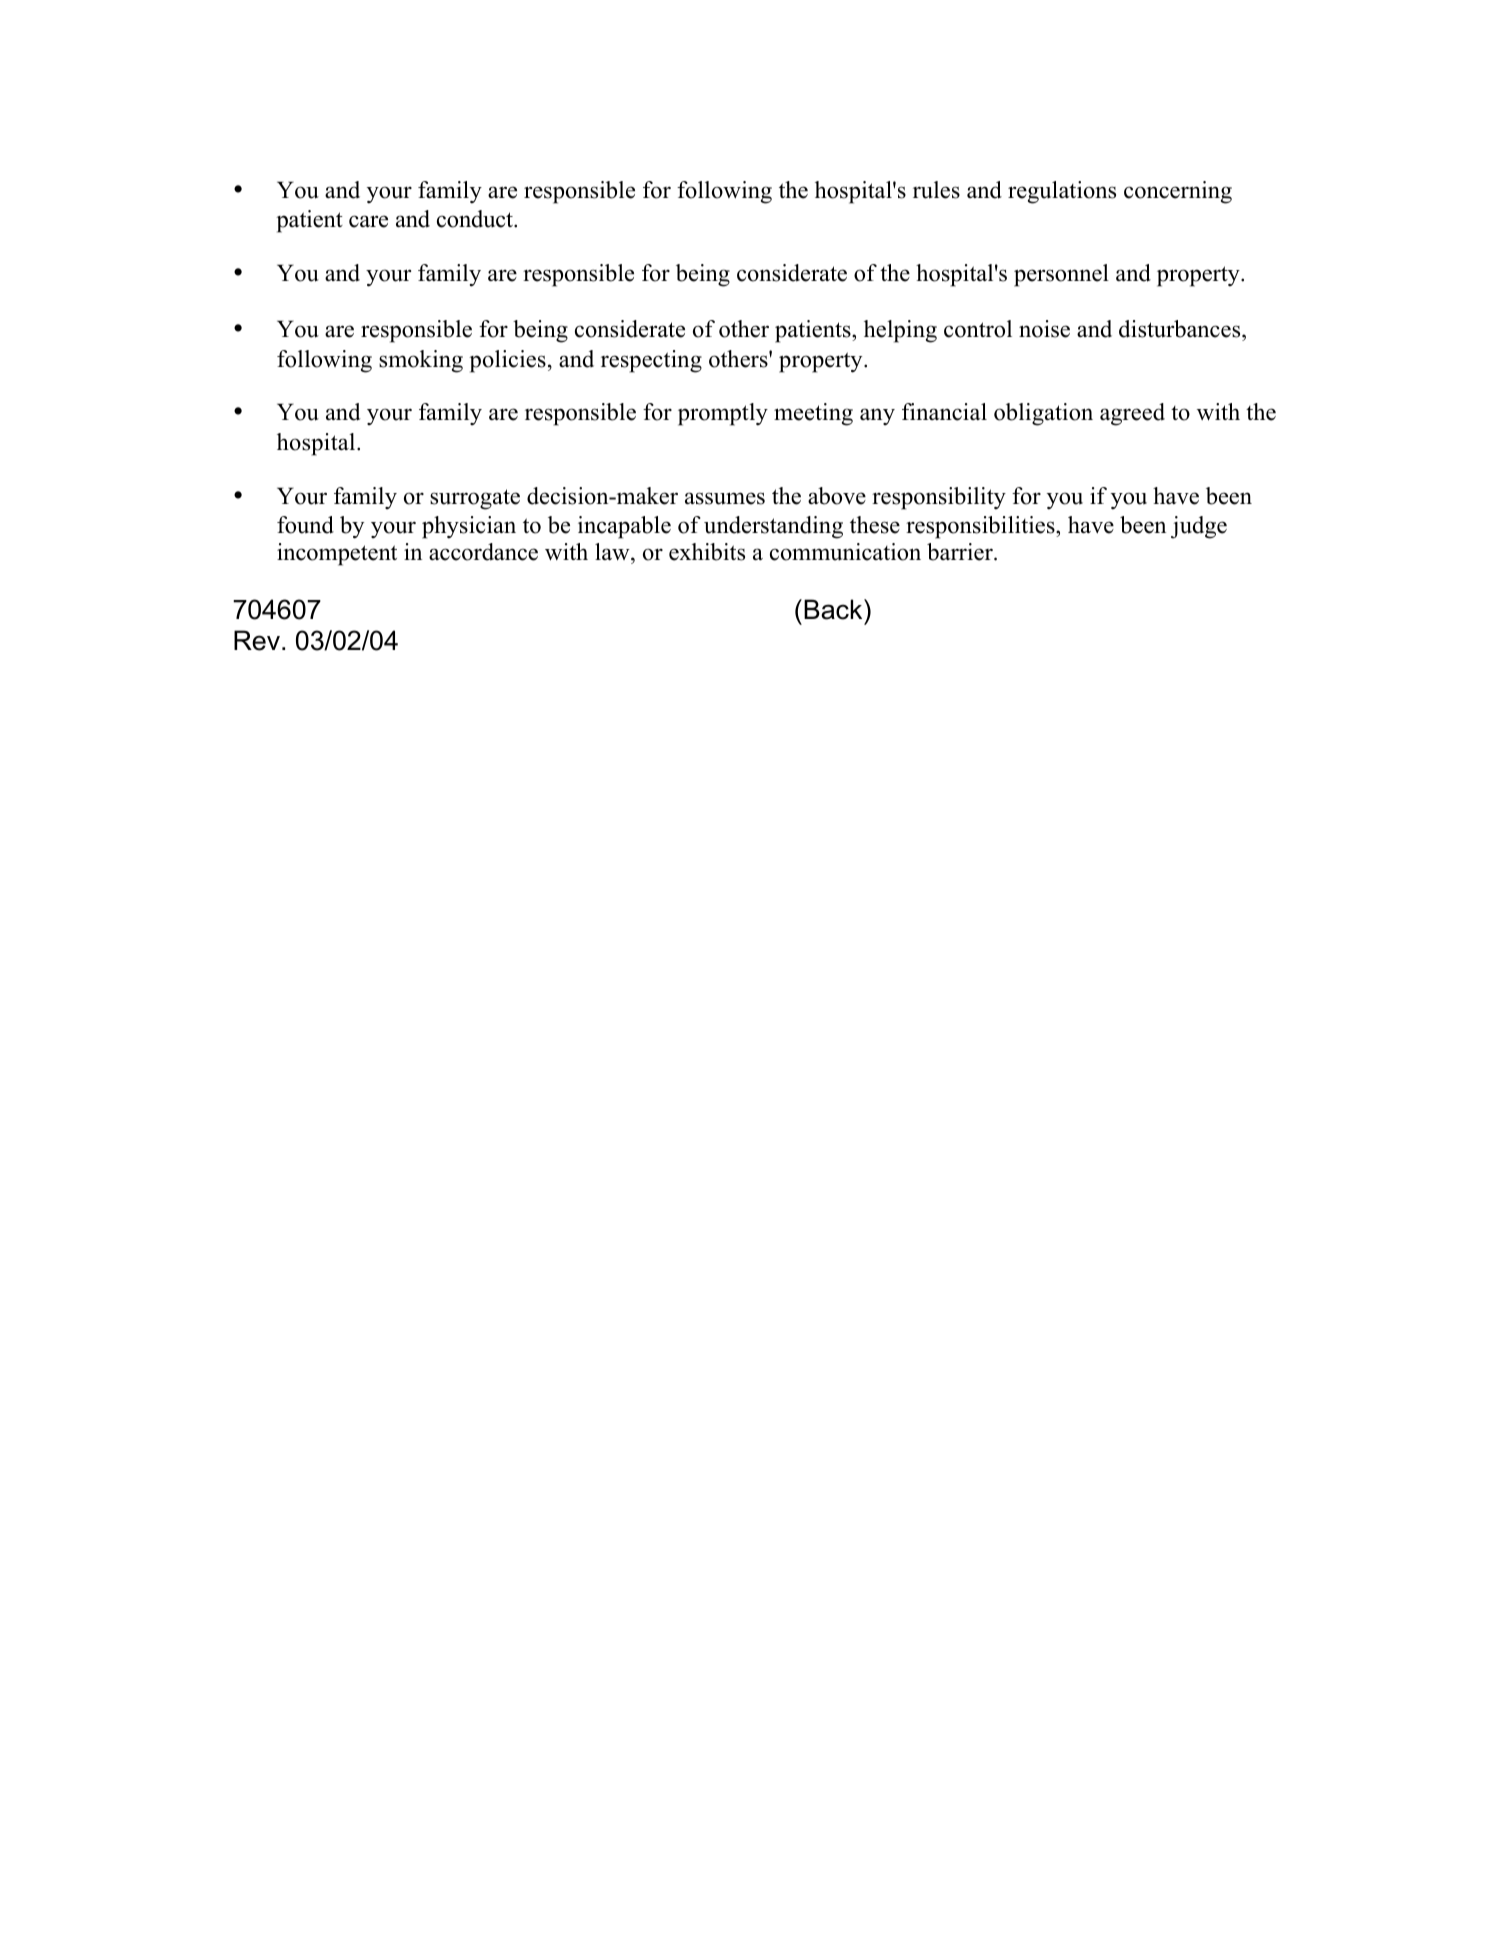  I want to click on Rev, so click(257, 640).
